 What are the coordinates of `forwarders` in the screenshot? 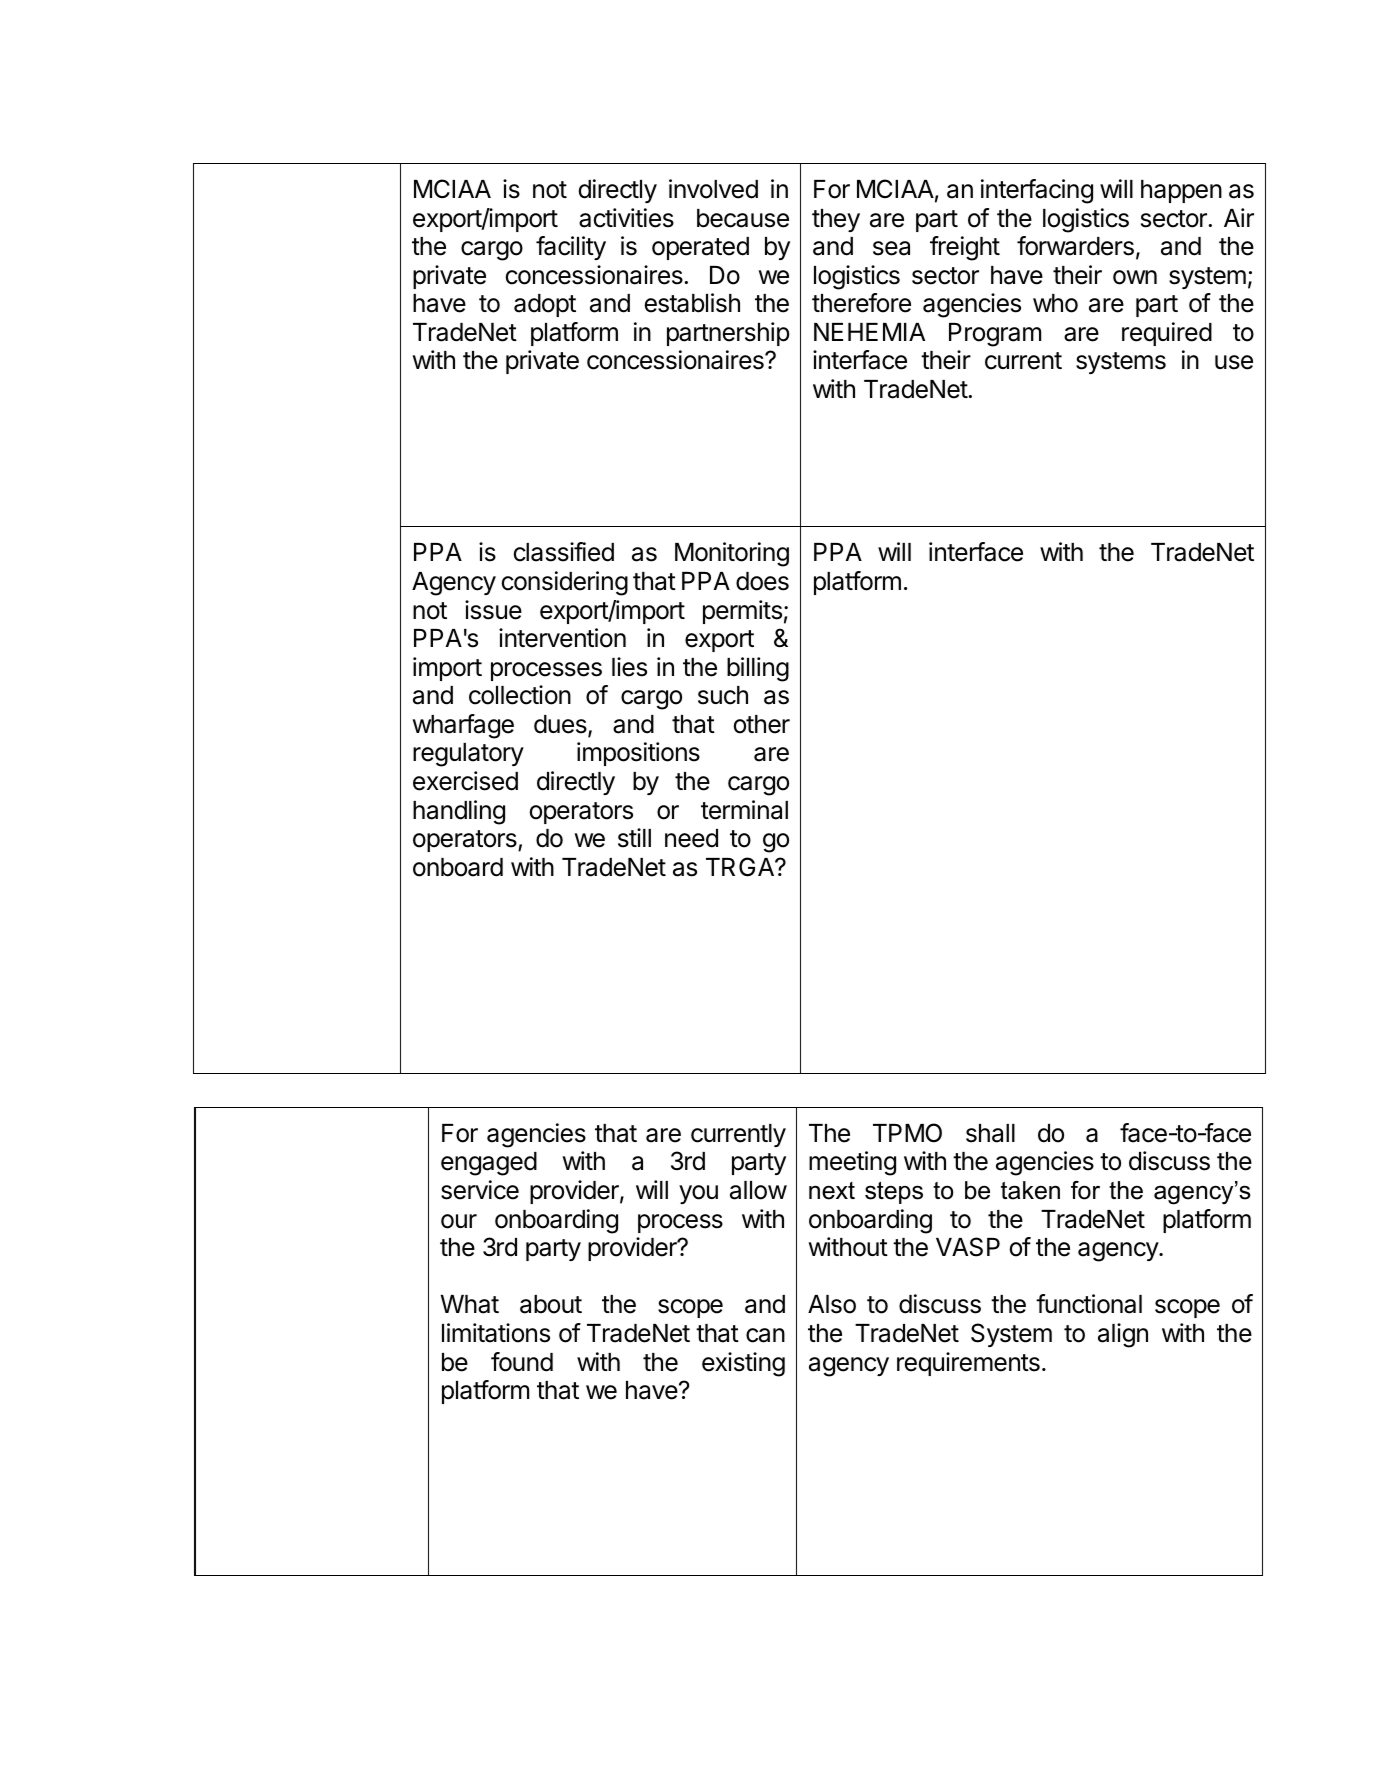 It's located at (1075, 246).
